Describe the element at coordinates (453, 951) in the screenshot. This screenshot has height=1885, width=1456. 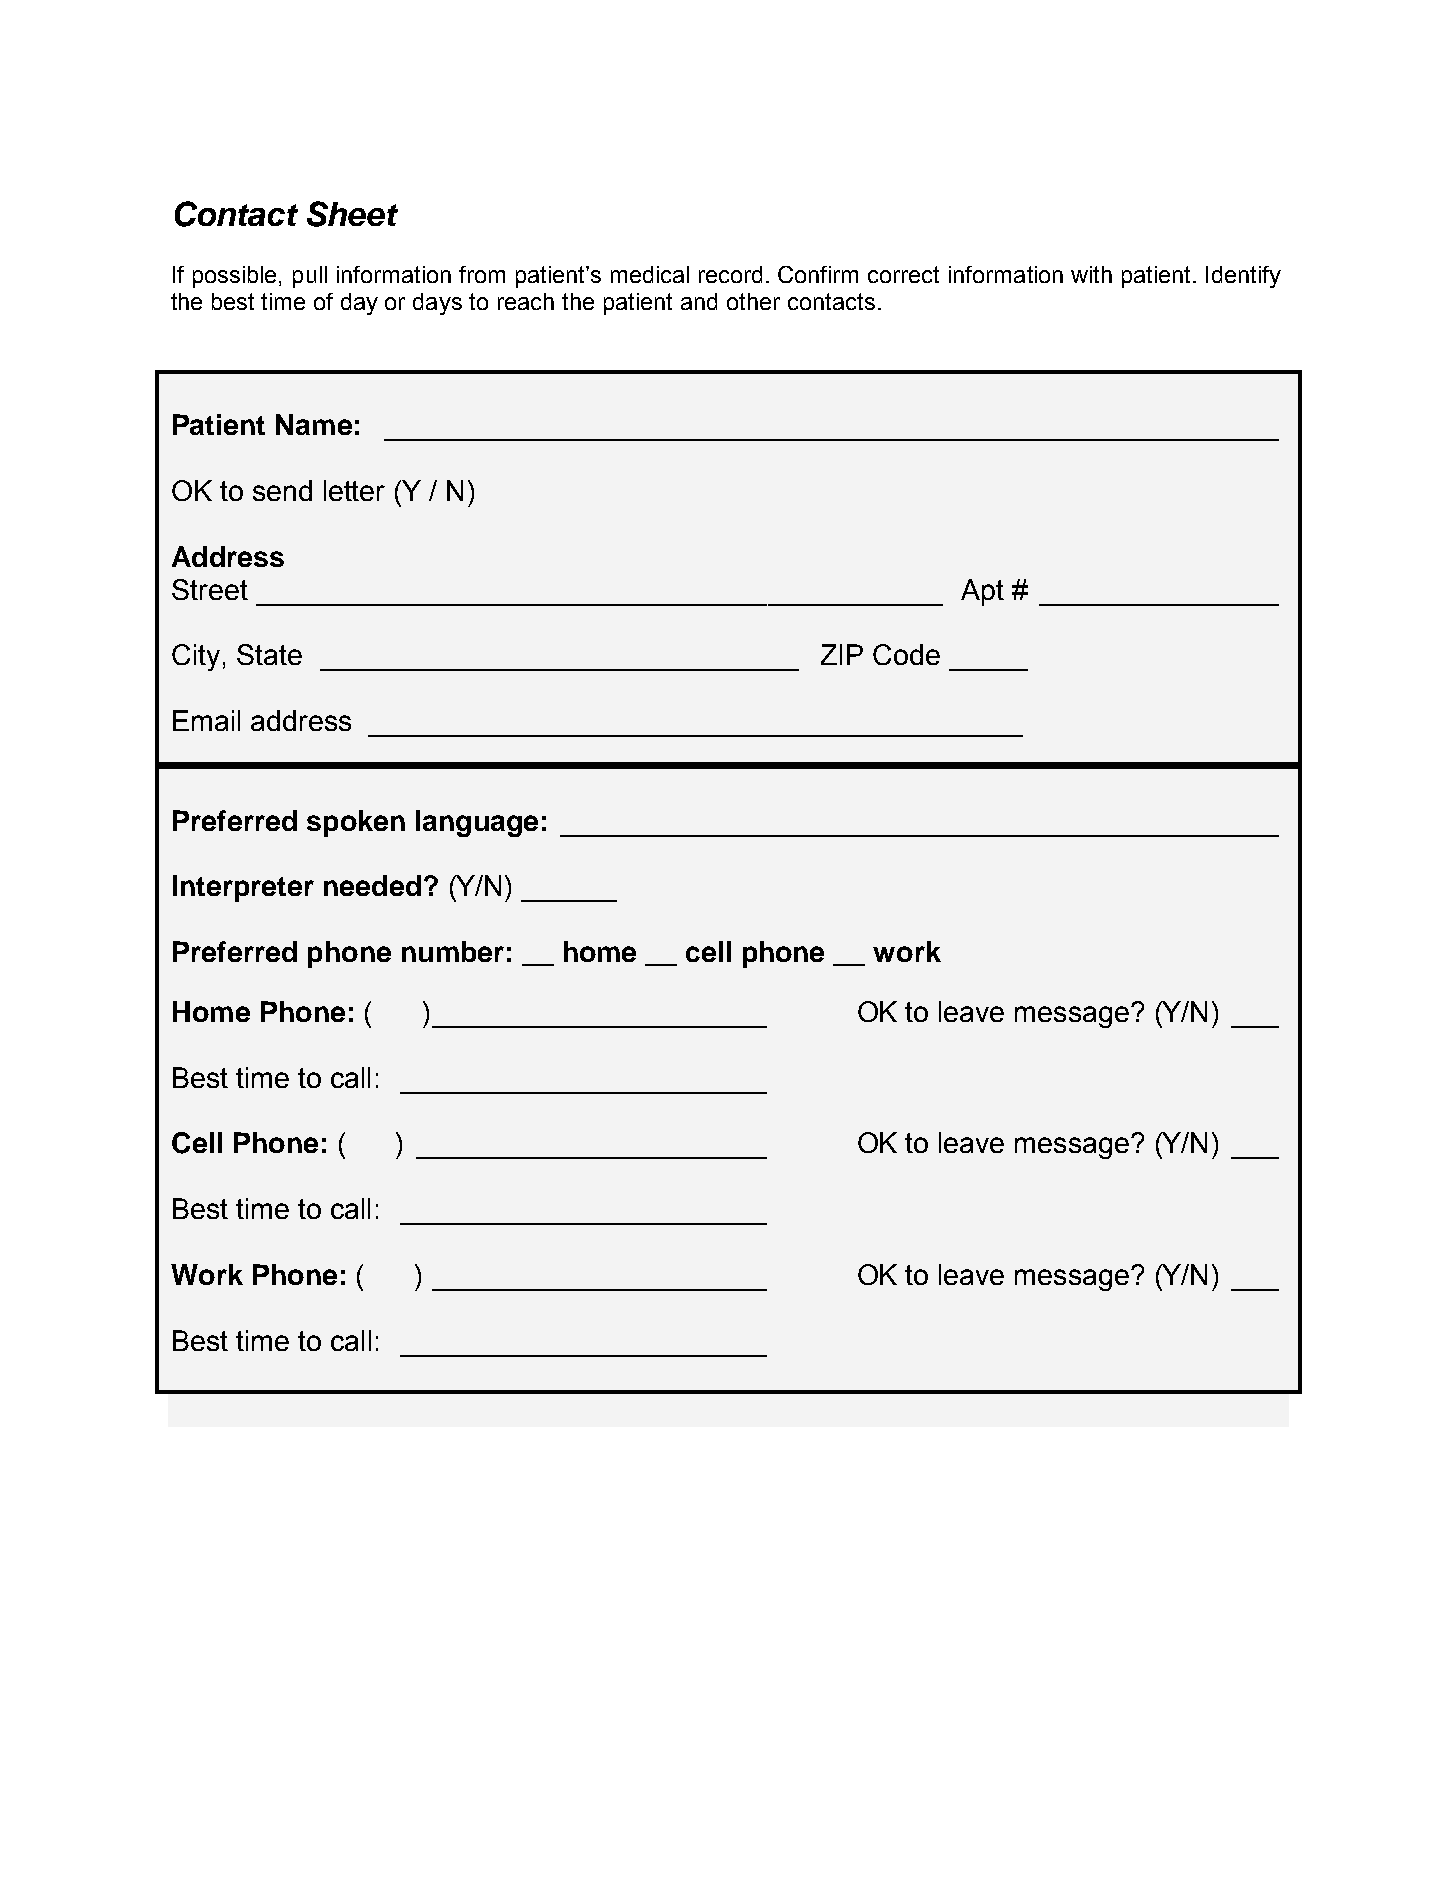
I see `number` at that location.
